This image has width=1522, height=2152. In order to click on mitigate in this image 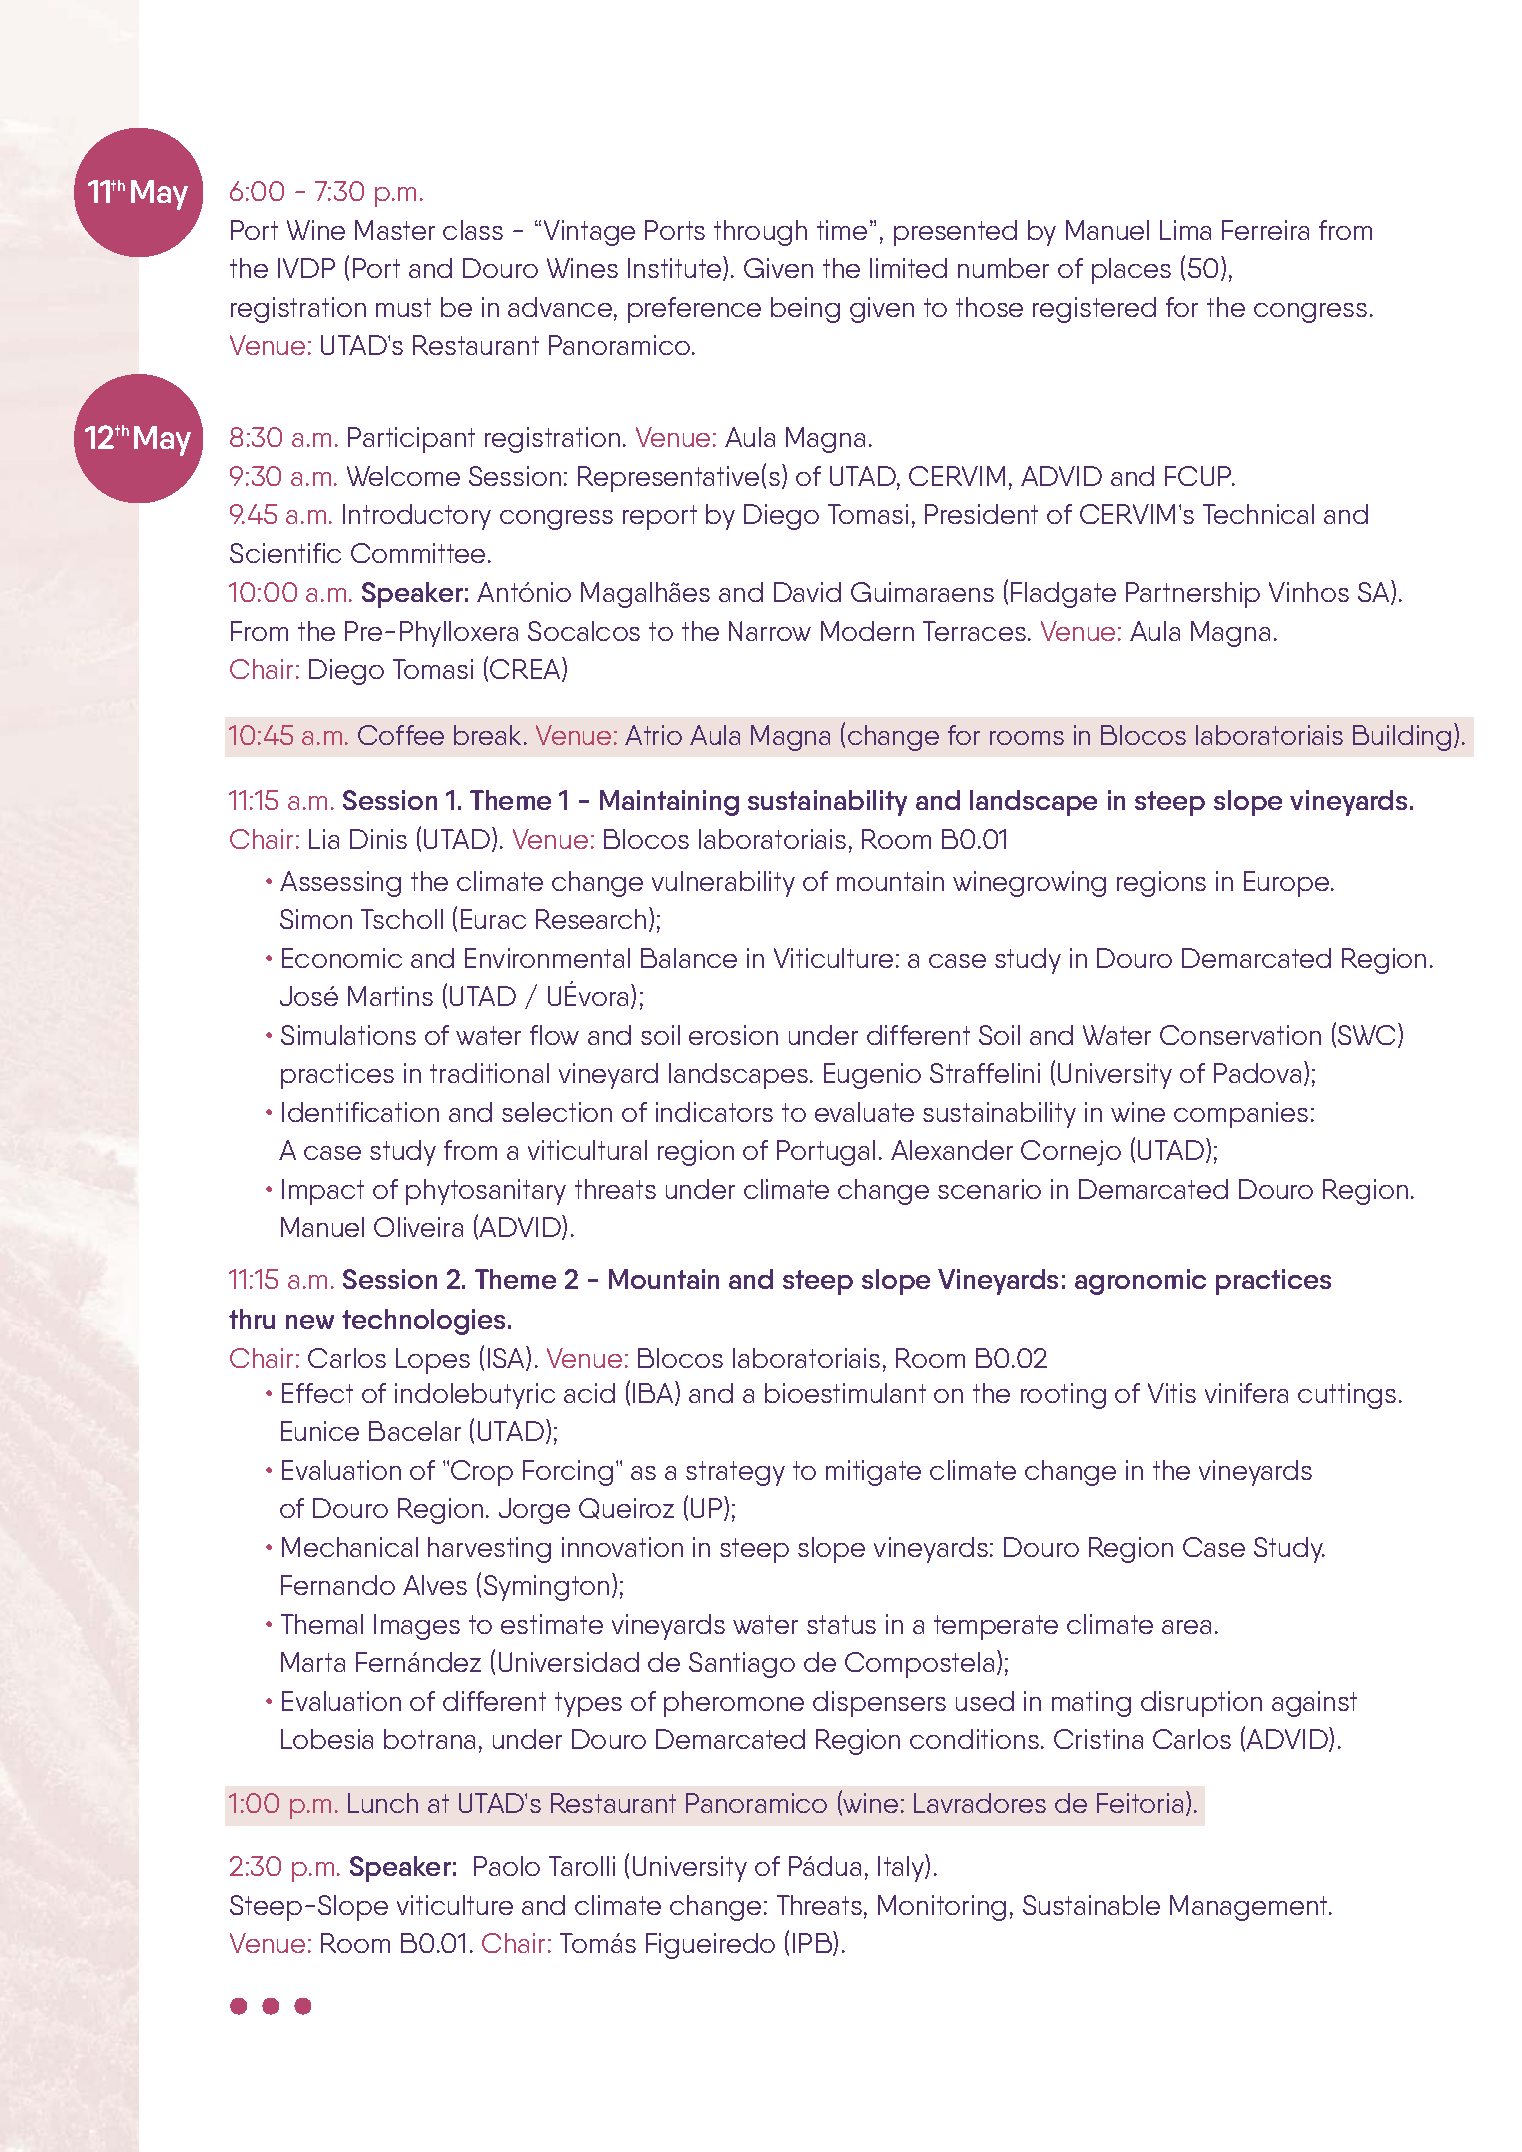, I will do `click(873, 1473)`.
